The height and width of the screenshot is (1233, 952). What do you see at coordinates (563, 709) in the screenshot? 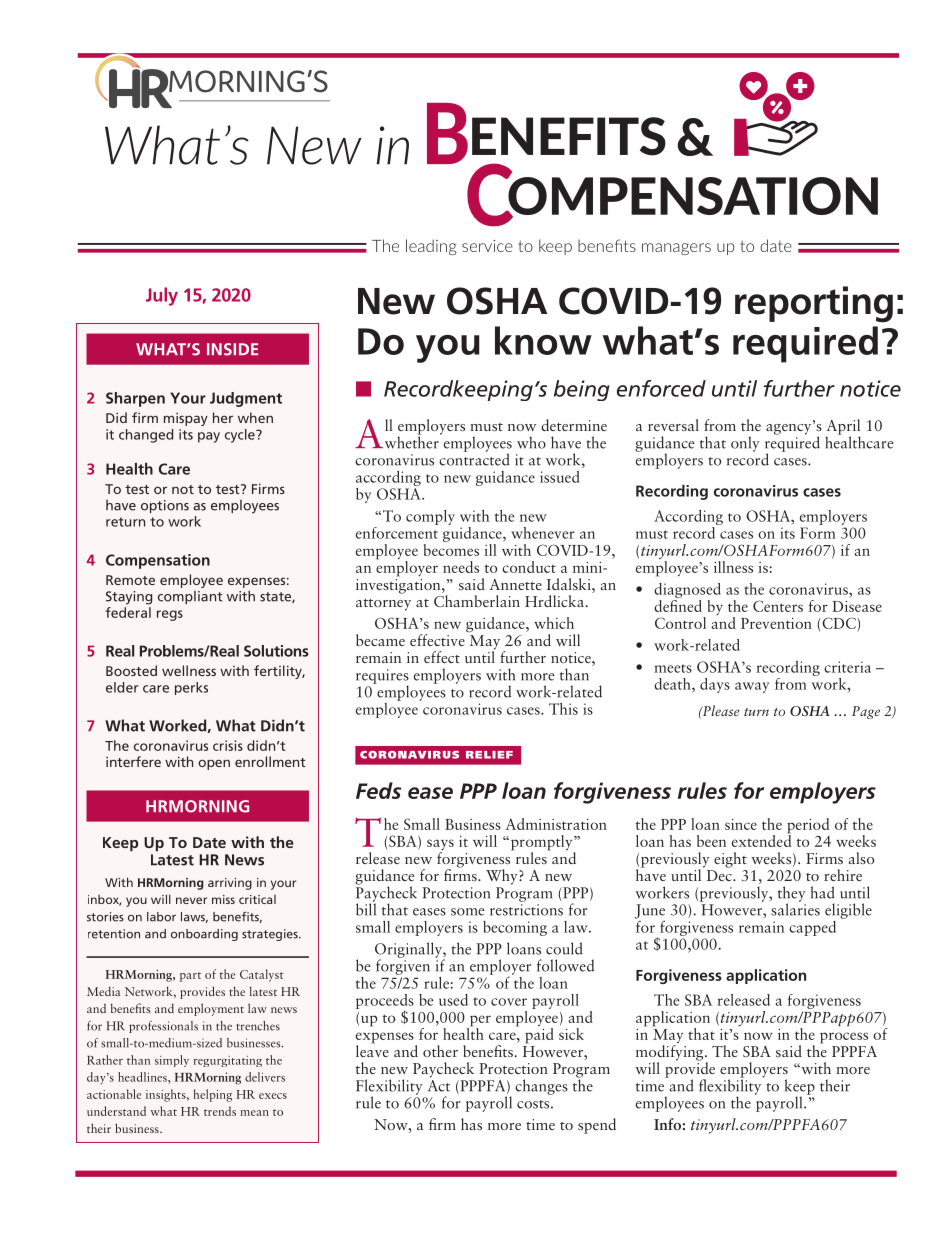
I see `This` at bounding box center [563, 709].
